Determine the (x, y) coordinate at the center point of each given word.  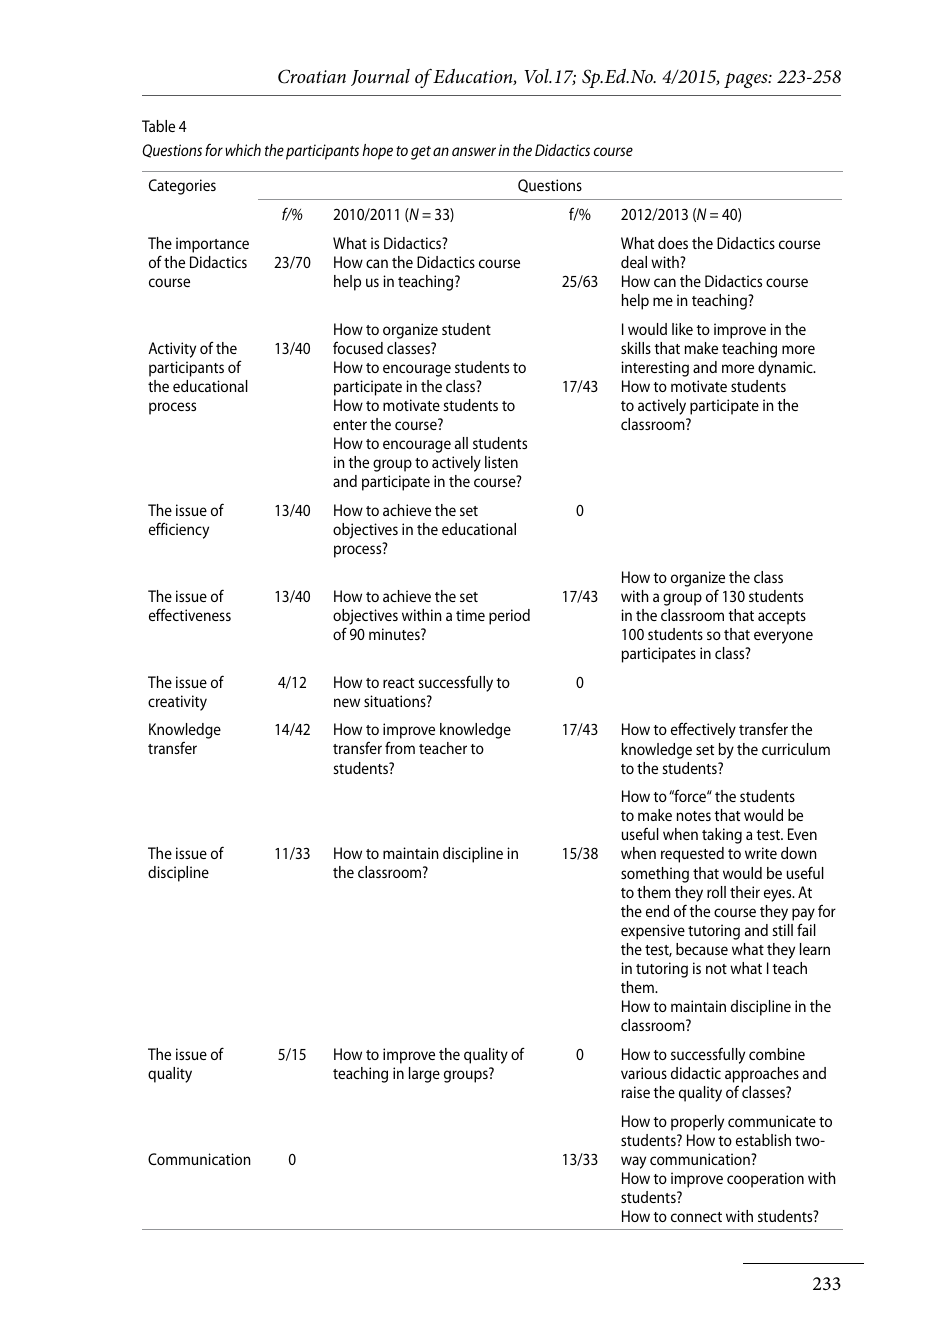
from (400, 747)
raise (636, 1092)
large (424, 1075)
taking (722, 836)
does (673, 243)
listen (501, 462)
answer (474, 151)
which (243, 150)
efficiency (179, 530)
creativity (177, 703)
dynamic (786, 369)
